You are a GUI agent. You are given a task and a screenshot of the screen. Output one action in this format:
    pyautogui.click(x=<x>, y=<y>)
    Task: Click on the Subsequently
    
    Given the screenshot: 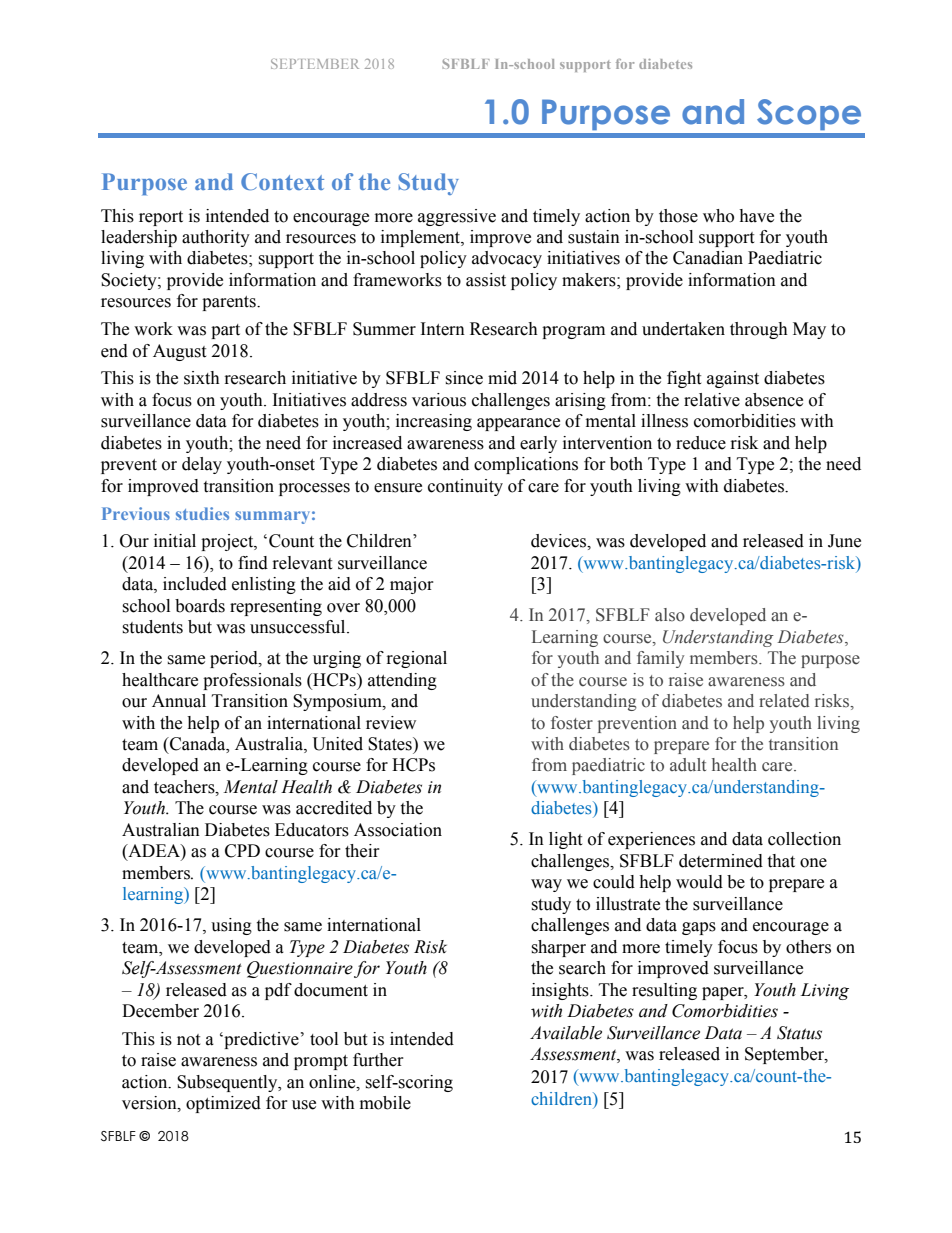 What is the action you would take?
    pyautogui.click(x=228, y=1083)
